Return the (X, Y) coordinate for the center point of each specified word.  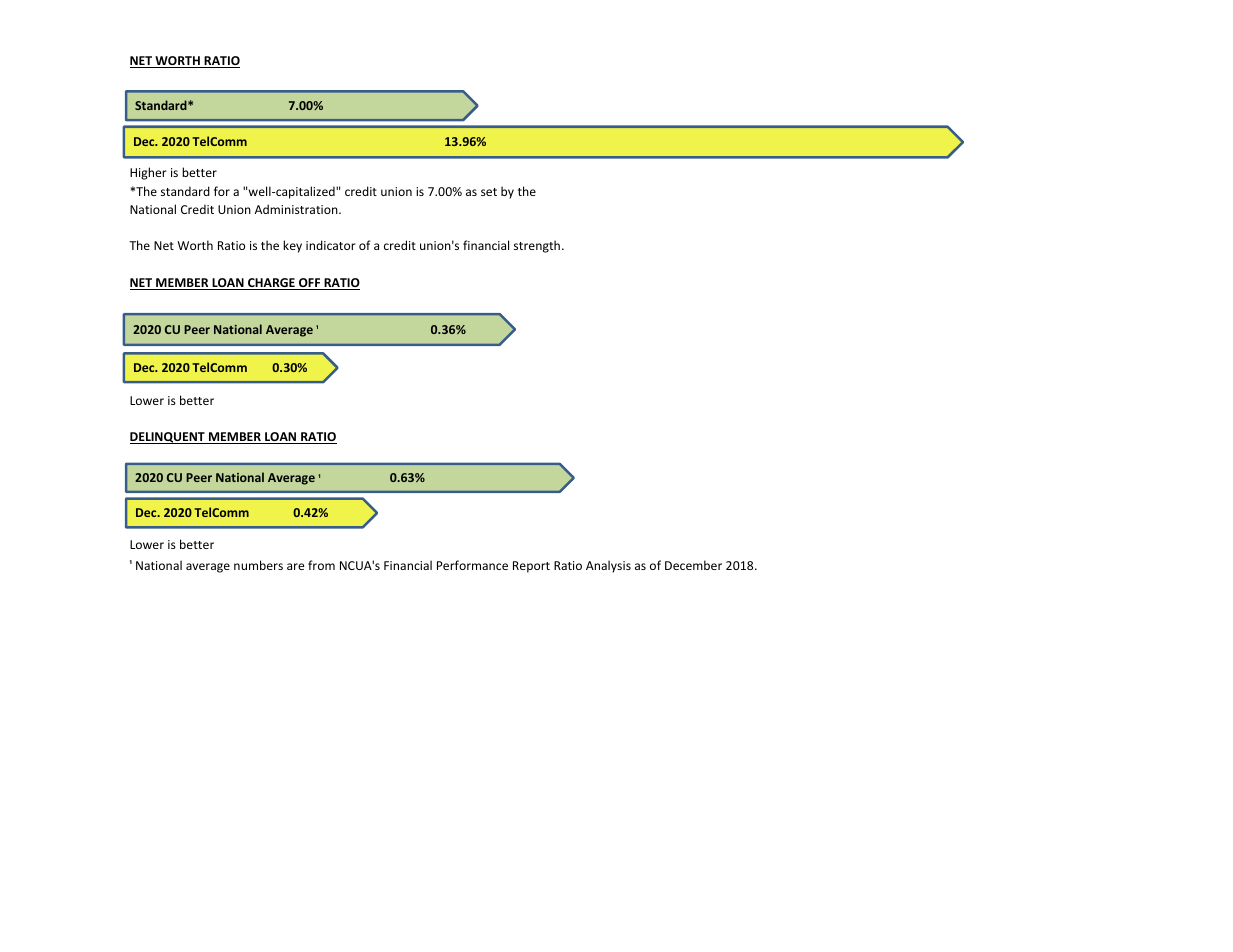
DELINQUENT (168, 438)
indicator (331, 245)
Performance (472, 565)
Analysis (608, 566)
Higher (148, 173)
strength (537, 246)
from (321, 565)
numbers (258, 565)
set (489, 192)
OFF (310, 284)
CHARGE (271, 284)
